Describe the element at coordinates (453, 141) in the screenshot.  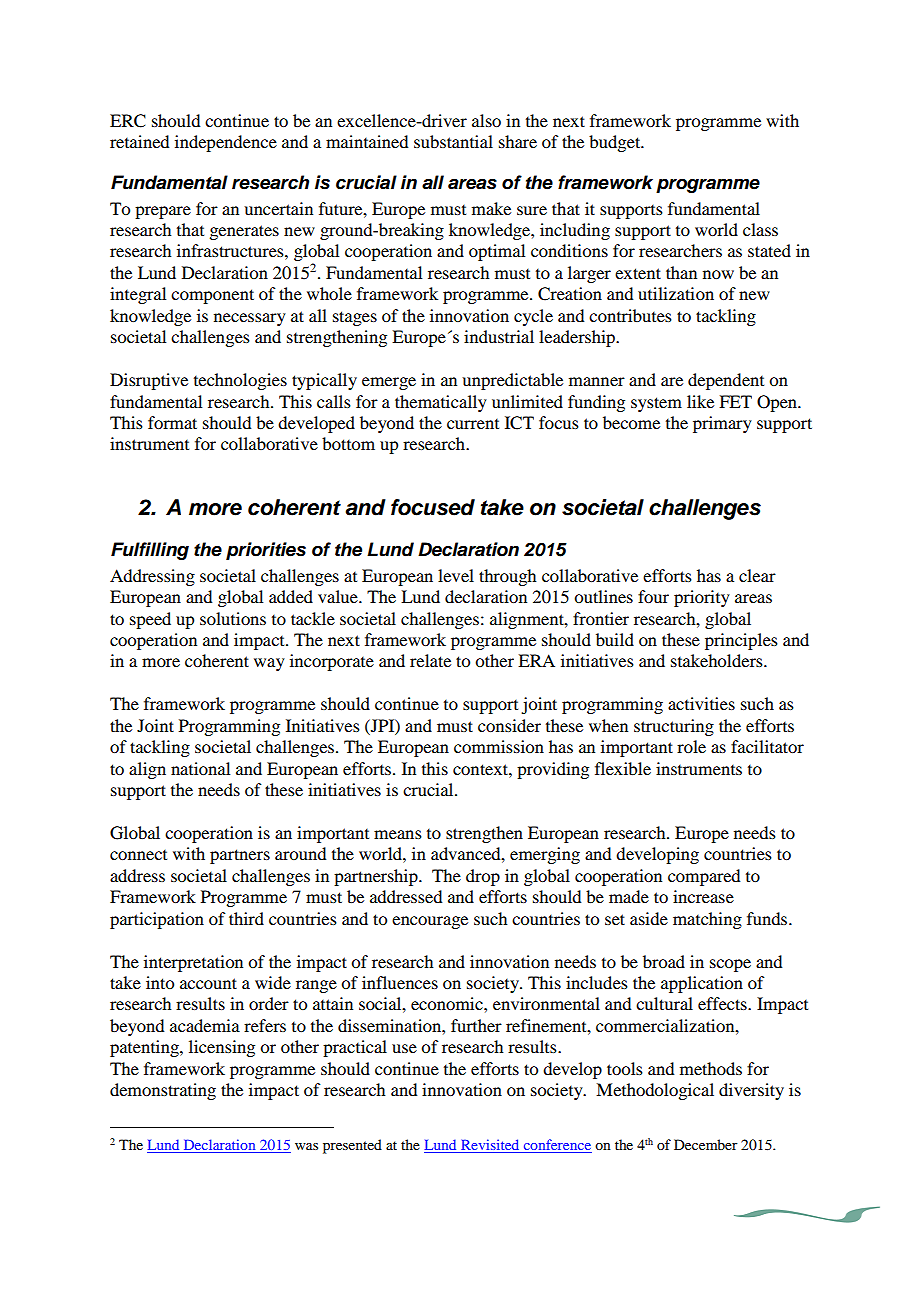
I see `substantial` at that location.
